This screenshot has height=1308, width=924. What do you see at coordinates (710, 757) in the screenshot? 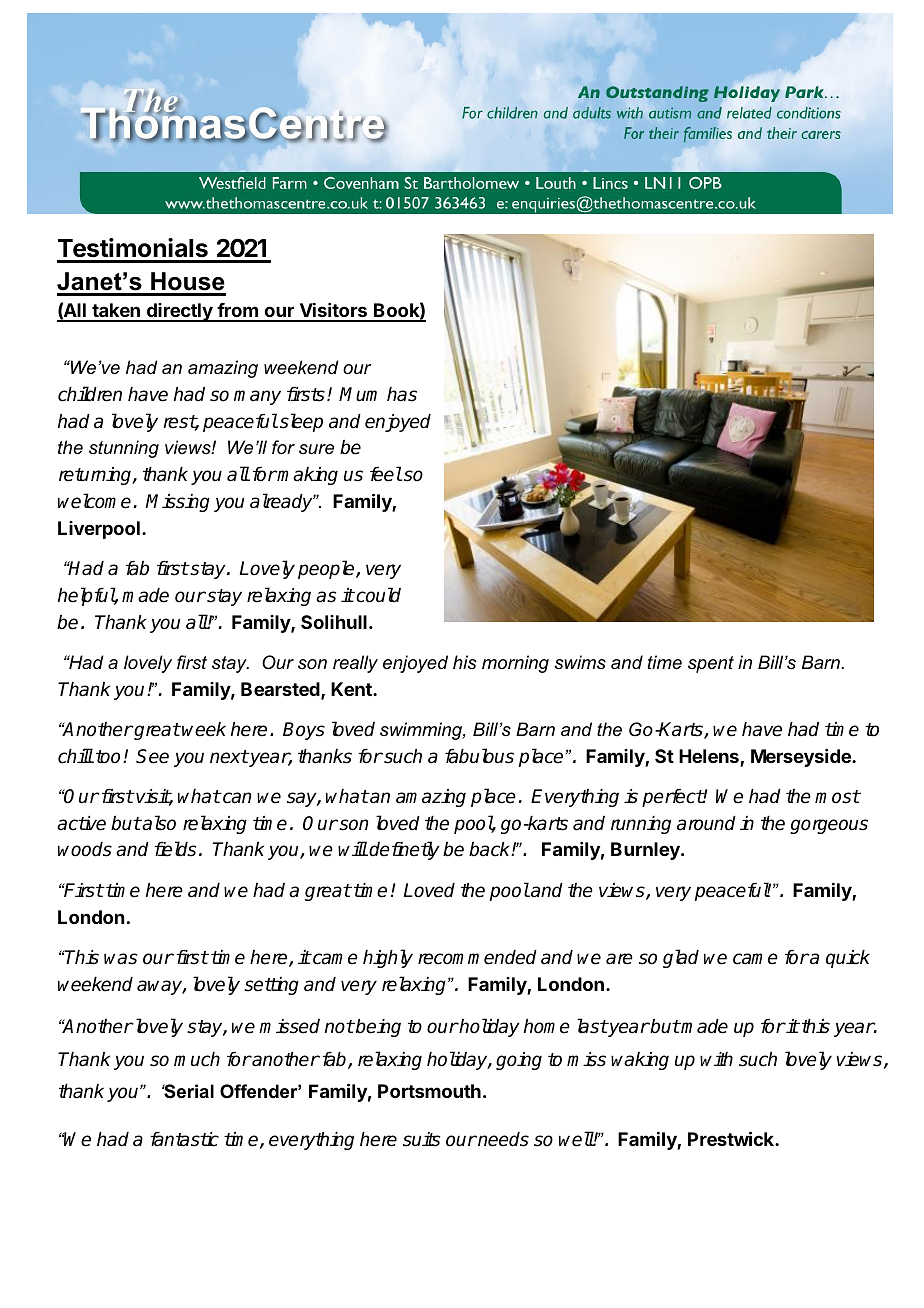
I see `Helens` at bounding box center [710, 757].
